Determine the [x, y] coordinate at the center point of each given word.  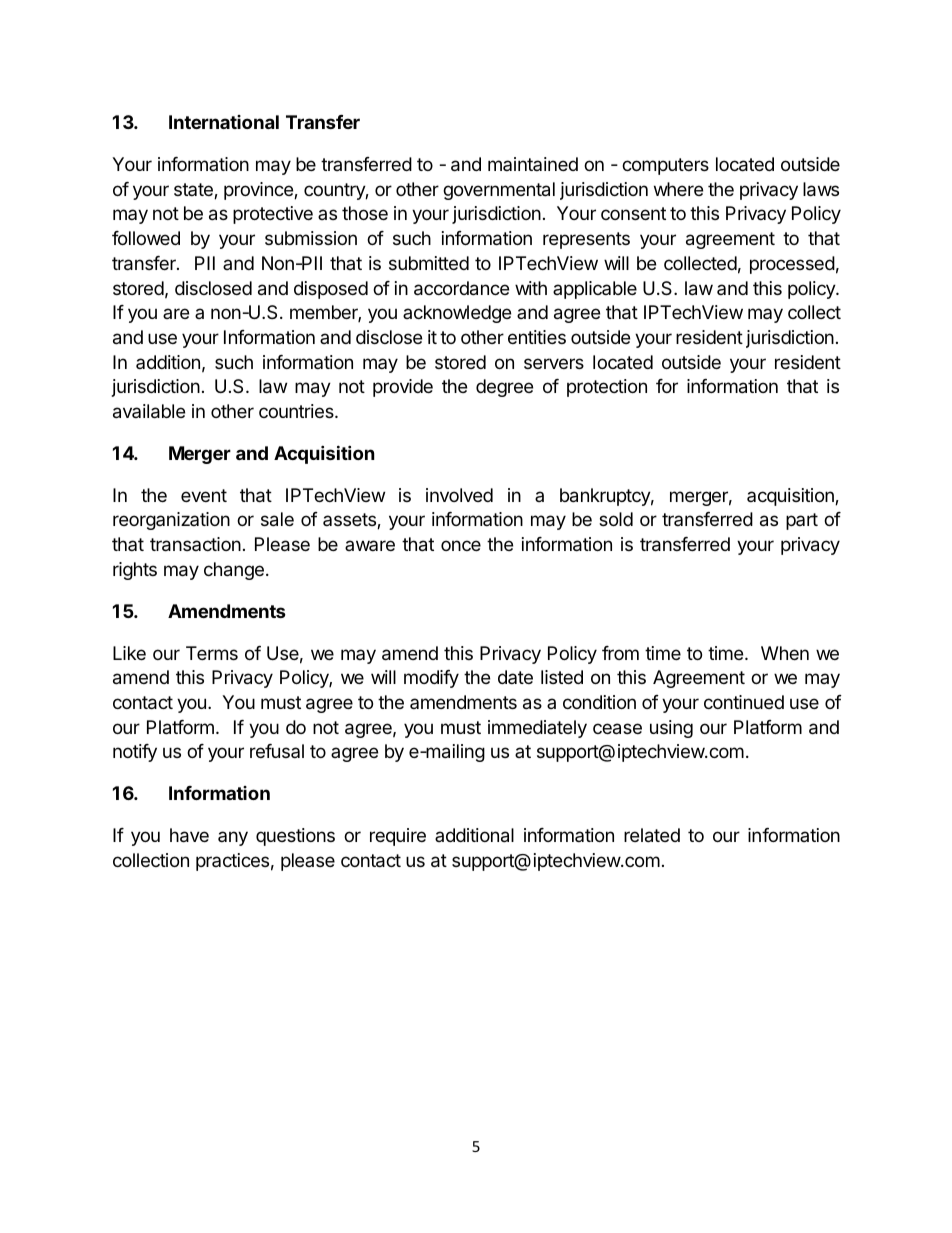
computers [665, 166]
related [652, 835]
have [189, 835]
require [398, 837]
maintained [533, 164]
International [224, 122]
